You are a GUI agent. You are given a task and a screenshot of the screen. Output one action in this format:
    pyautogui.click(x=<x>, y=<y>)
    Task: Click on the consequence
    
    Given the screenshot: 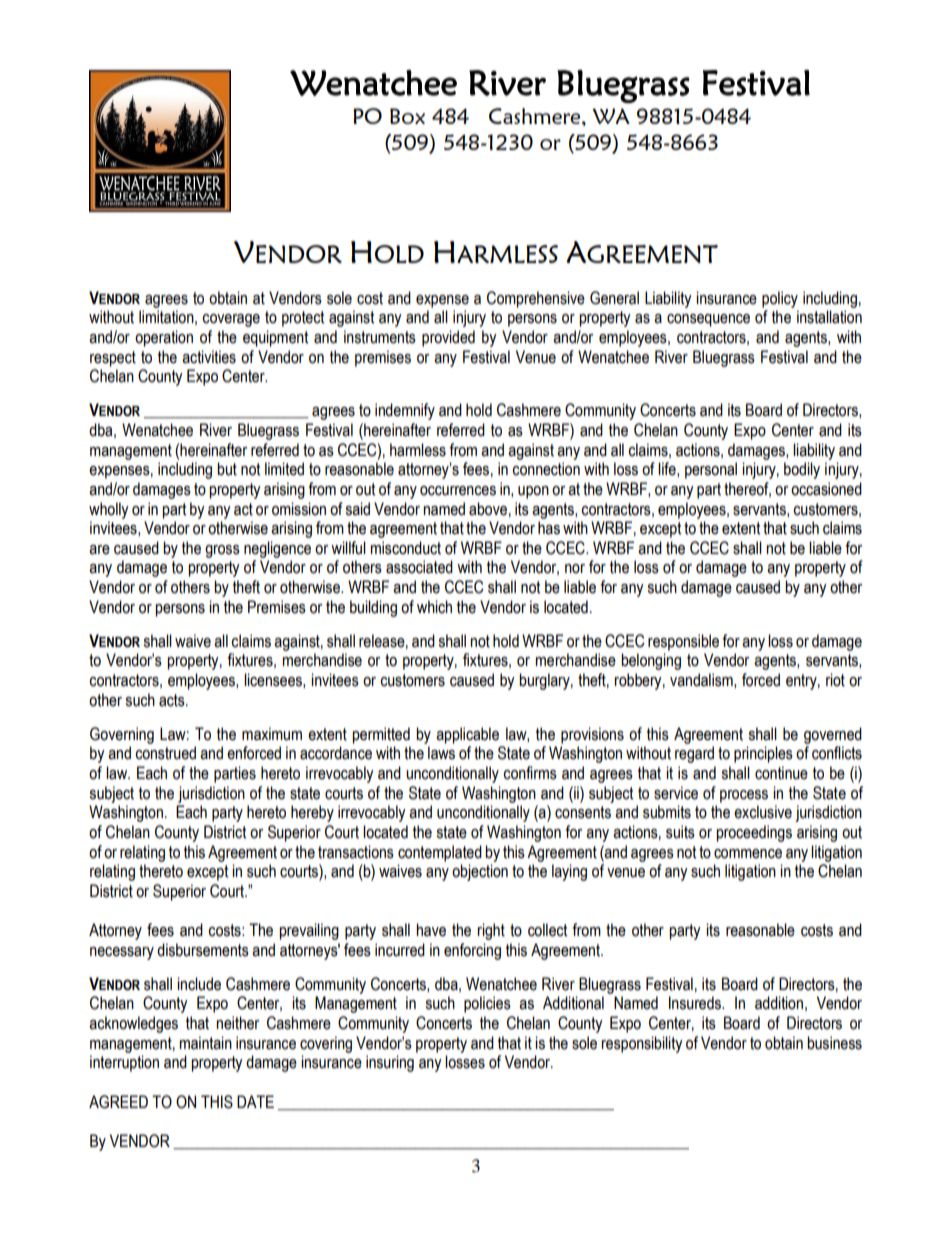 What is the action you would take?
    pyautogui.click(x=708, y=320)
